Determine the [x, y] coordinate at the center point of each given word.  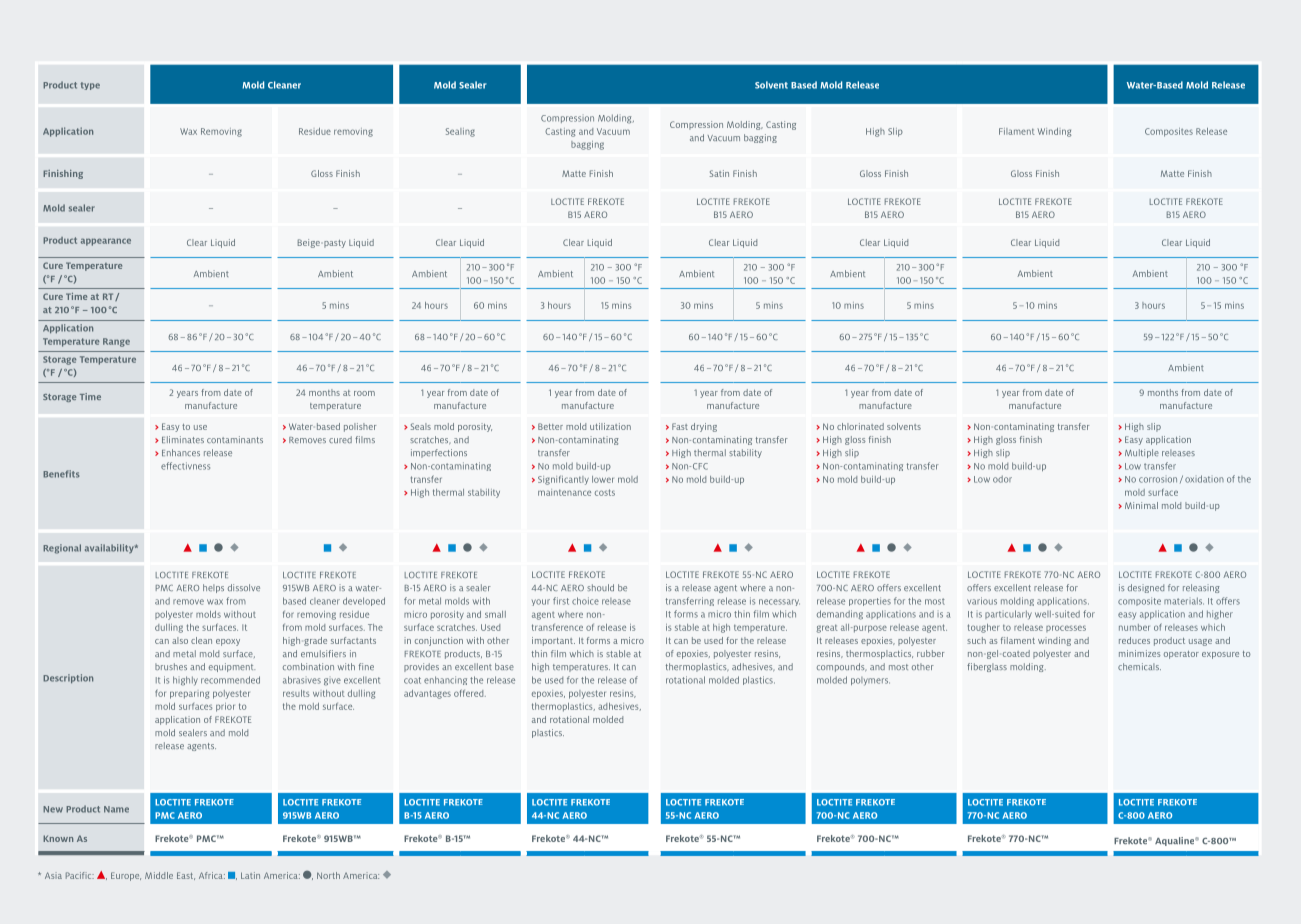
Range [116, 342]
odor [1002, 479]
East [186, 876]
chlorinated [860, 426]
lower [603, 479]
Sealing [460, 132]
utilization [610, 426]
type [90, 86]
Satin [719, 173]
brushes [171, 666]
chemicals [1139, 666]
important [553, 641]
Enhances [181, 452]
